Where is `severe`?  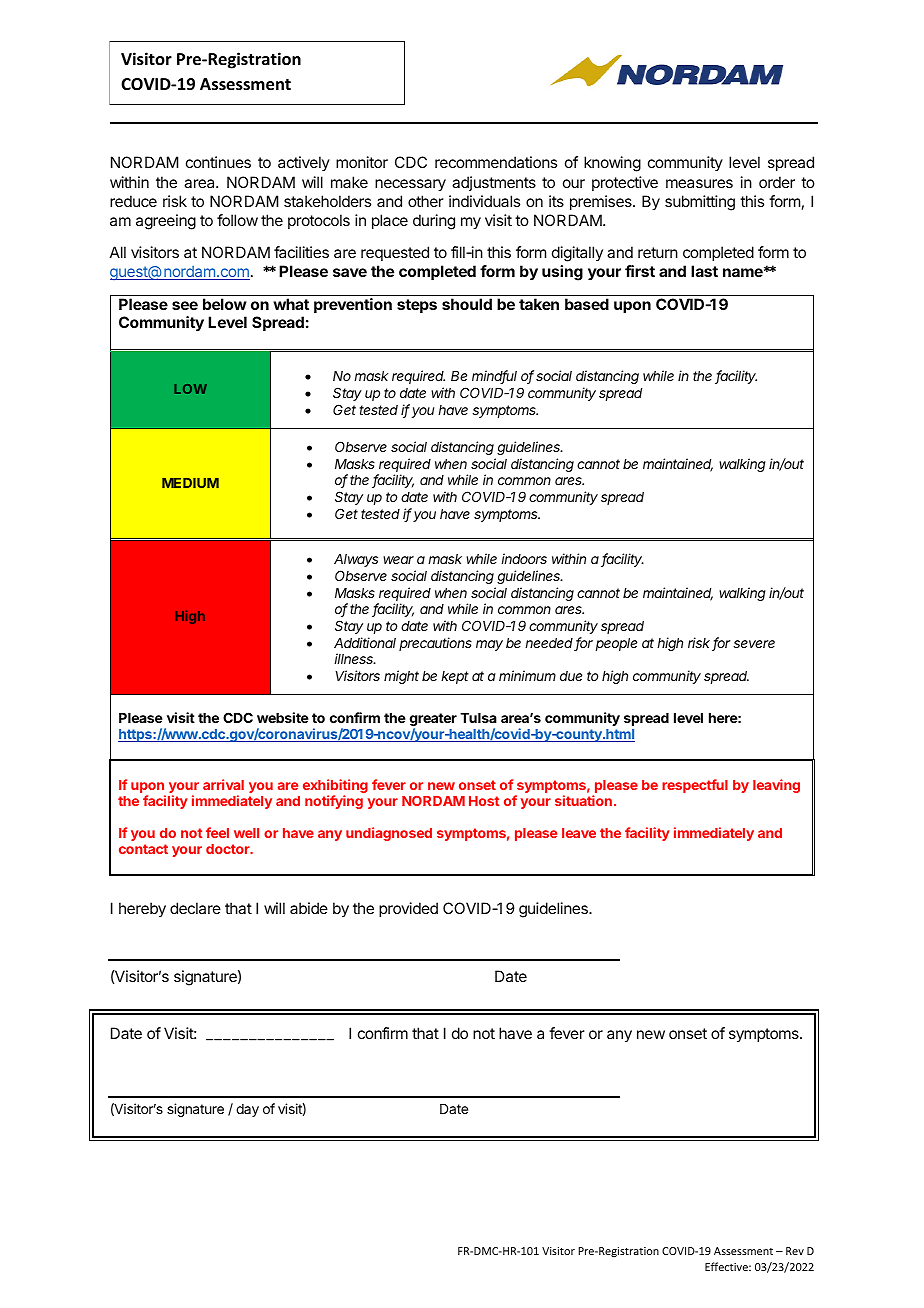 severe is located at coordinates (754, 644).
